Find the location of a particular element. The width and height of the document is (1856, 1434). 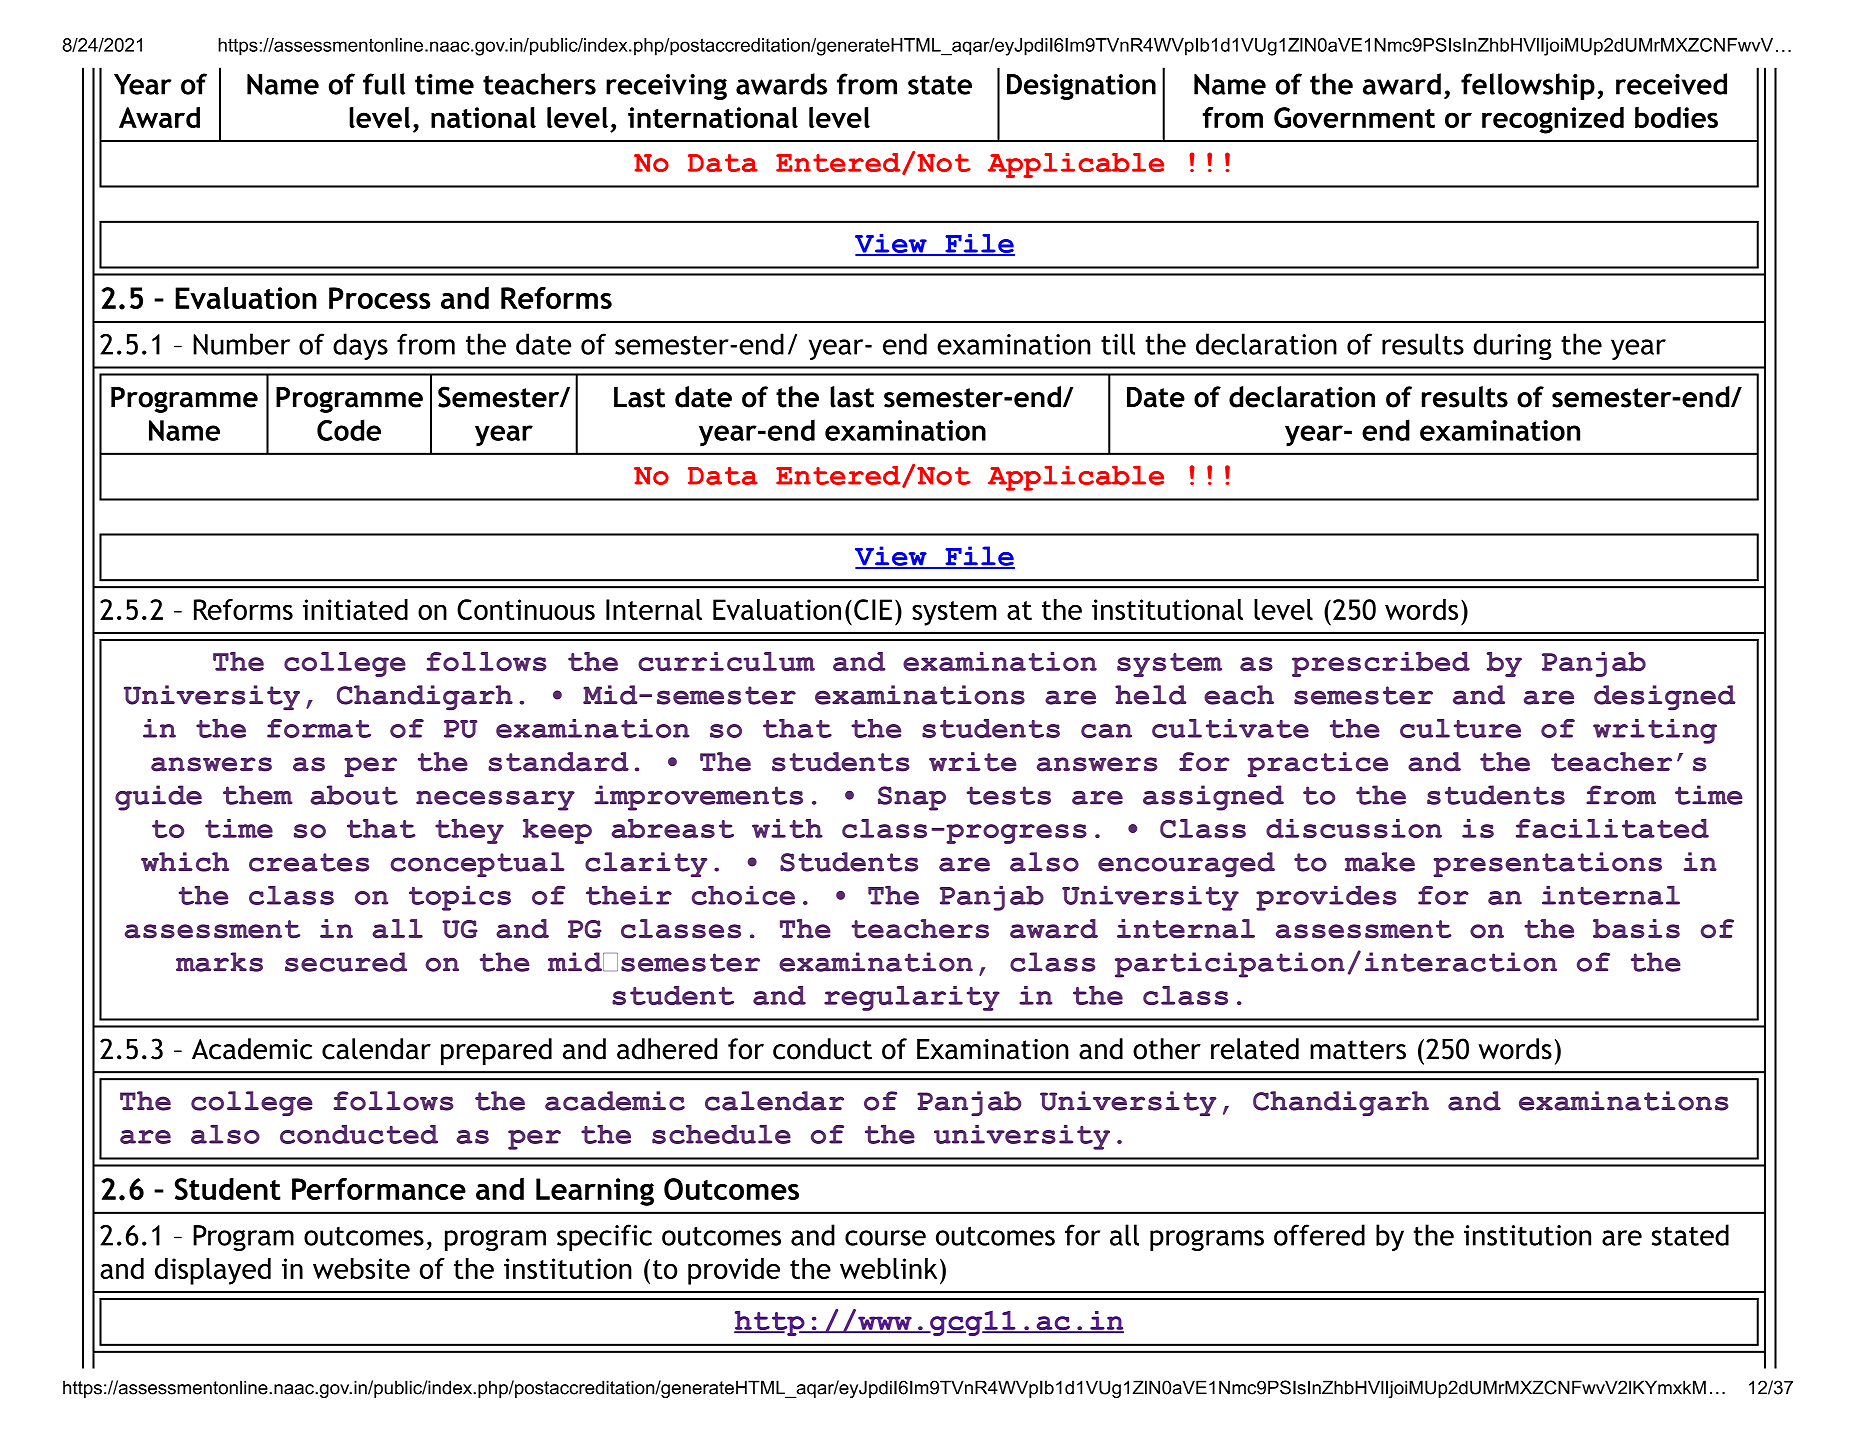

basis is located at coordinates (1636, 929).
